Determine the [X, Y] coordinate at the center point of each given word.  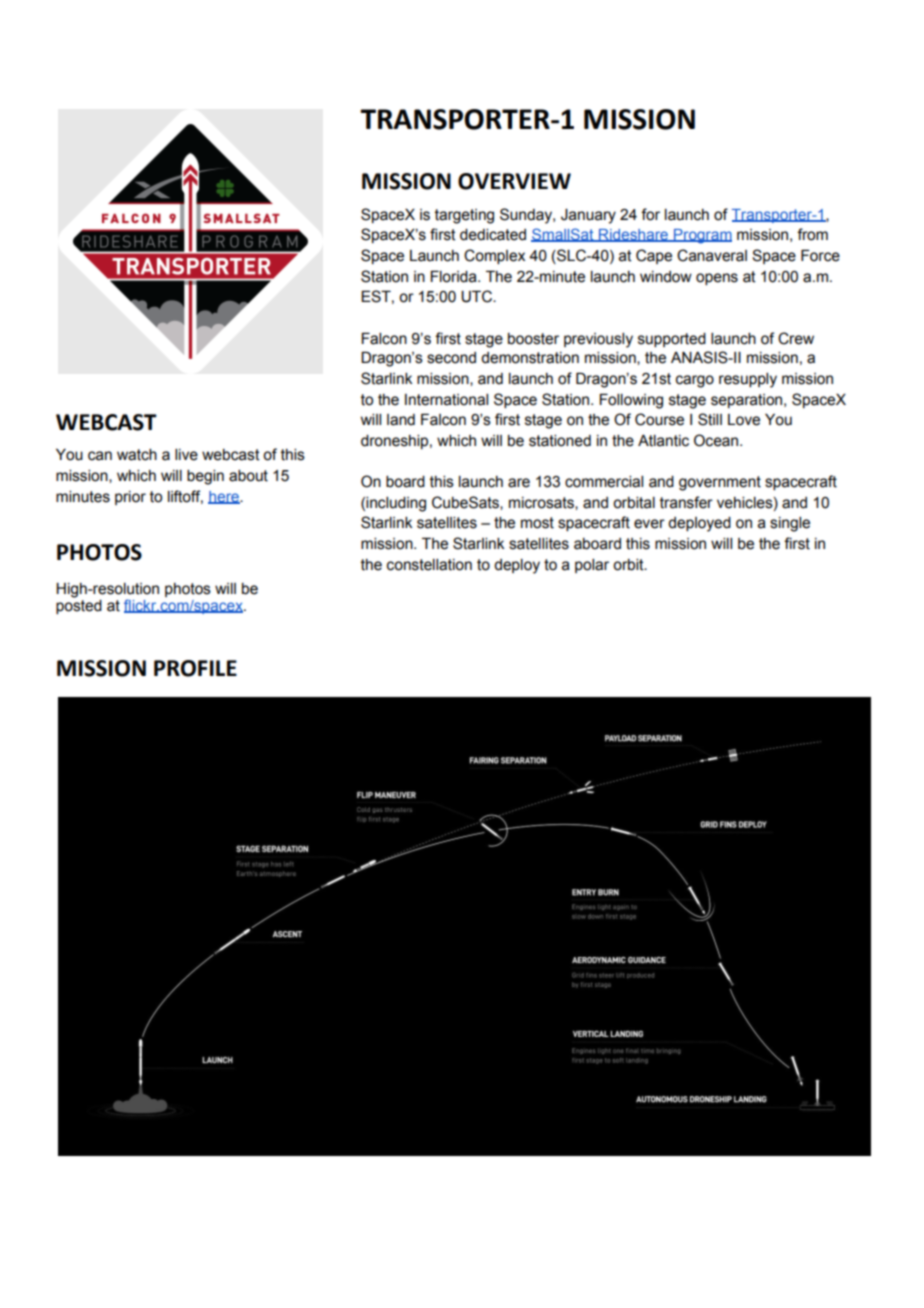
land [401, 420]
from [812, 234]
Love [744, 420]
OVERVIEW [514, 181]
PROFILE [195, 668]
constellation [429, 565]
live [186, 455]
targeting [464, 216]
